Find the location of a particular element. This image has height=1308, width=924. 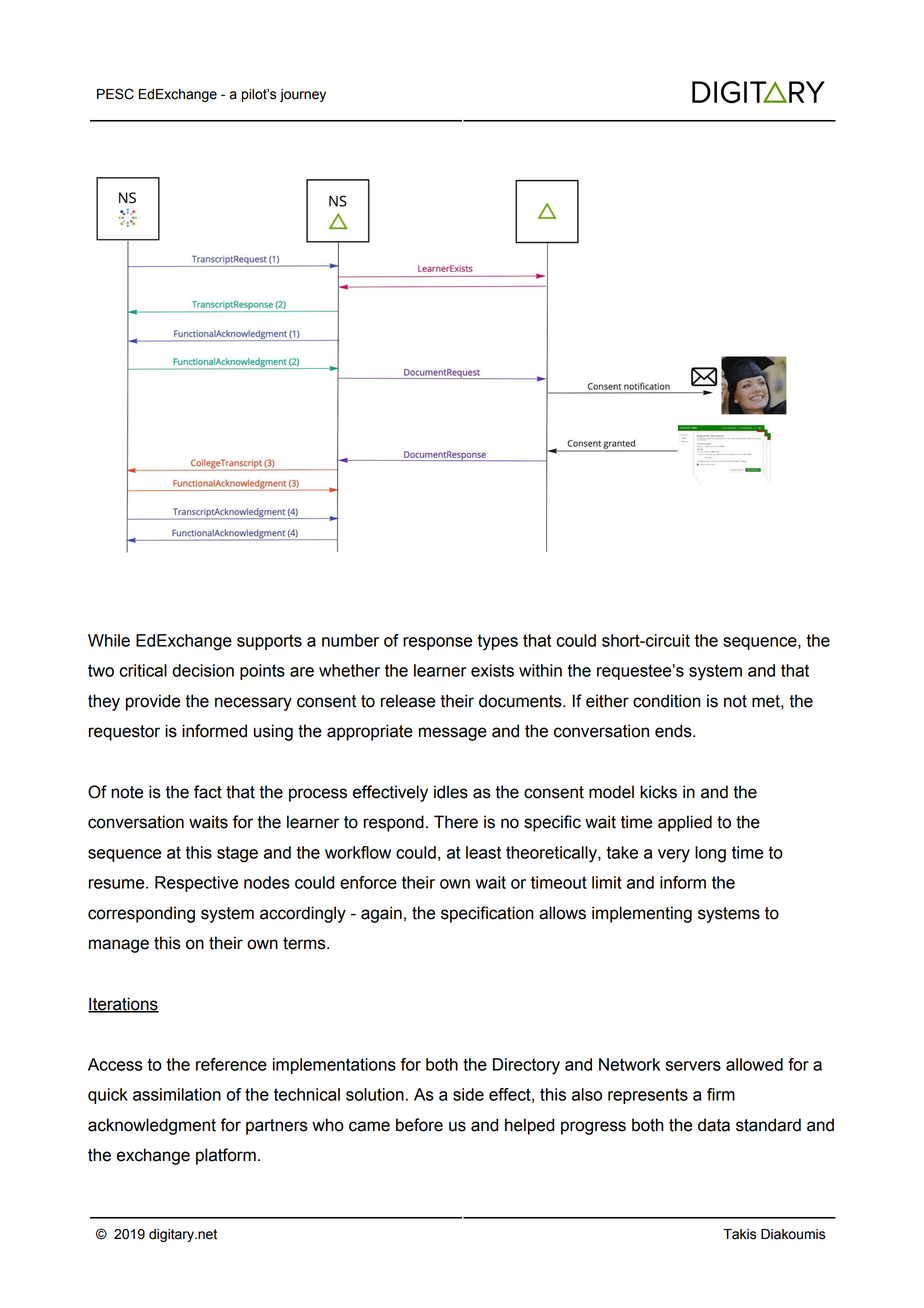

response is located at coordinates (437, 643).
